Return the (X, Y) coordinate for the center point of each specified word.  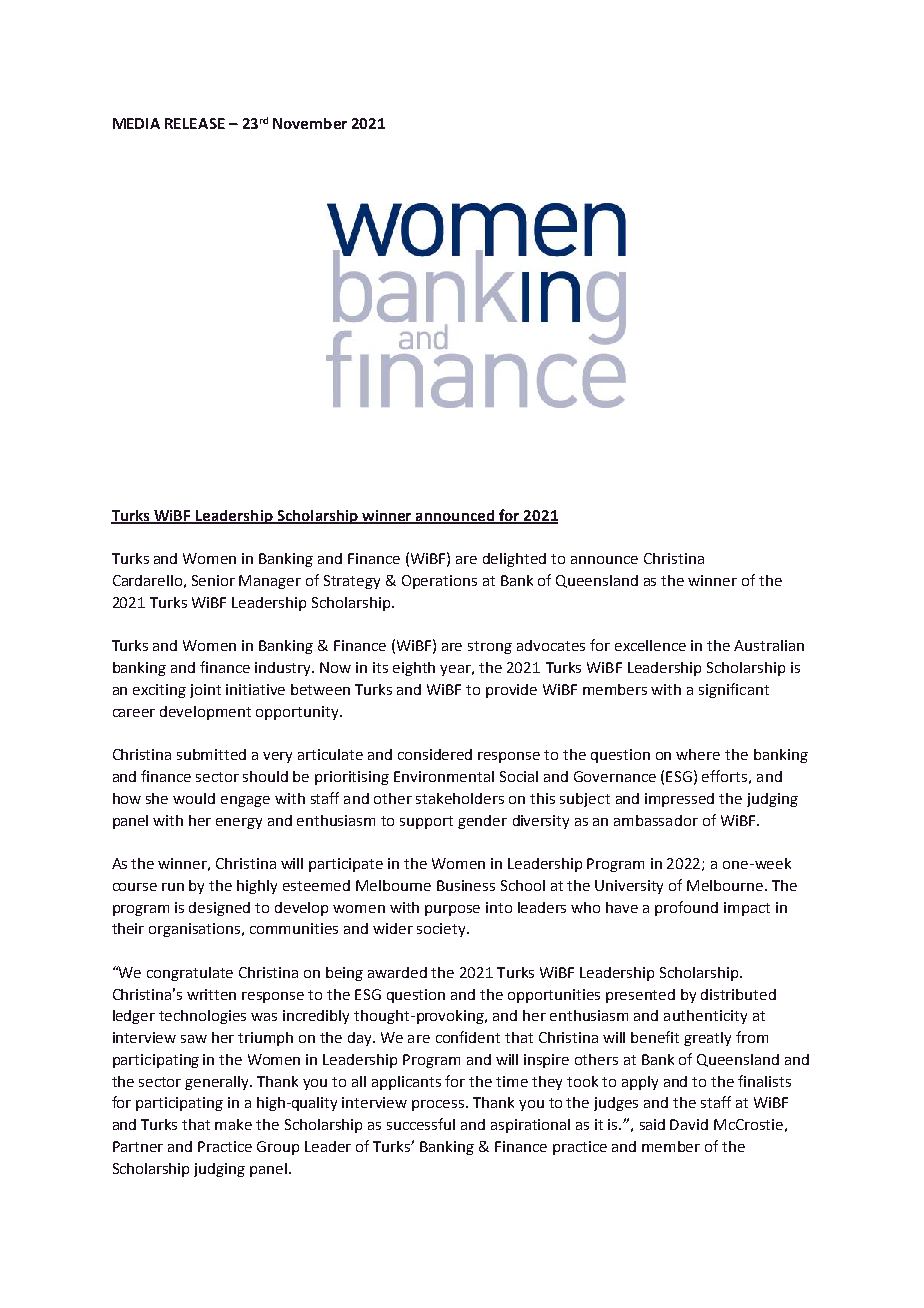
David (689, 1124)
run (173, 887)
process (439, 1105)
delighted (514, 560)
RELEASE (195, 123)
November (310, 123)
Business (466, 885)
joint (205, 691)
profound (686, 908)
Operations (439, 582)
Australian (769, 645)
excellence (650, 645)
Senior (213, 580)
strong (490, 647)
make (233, 1124)
